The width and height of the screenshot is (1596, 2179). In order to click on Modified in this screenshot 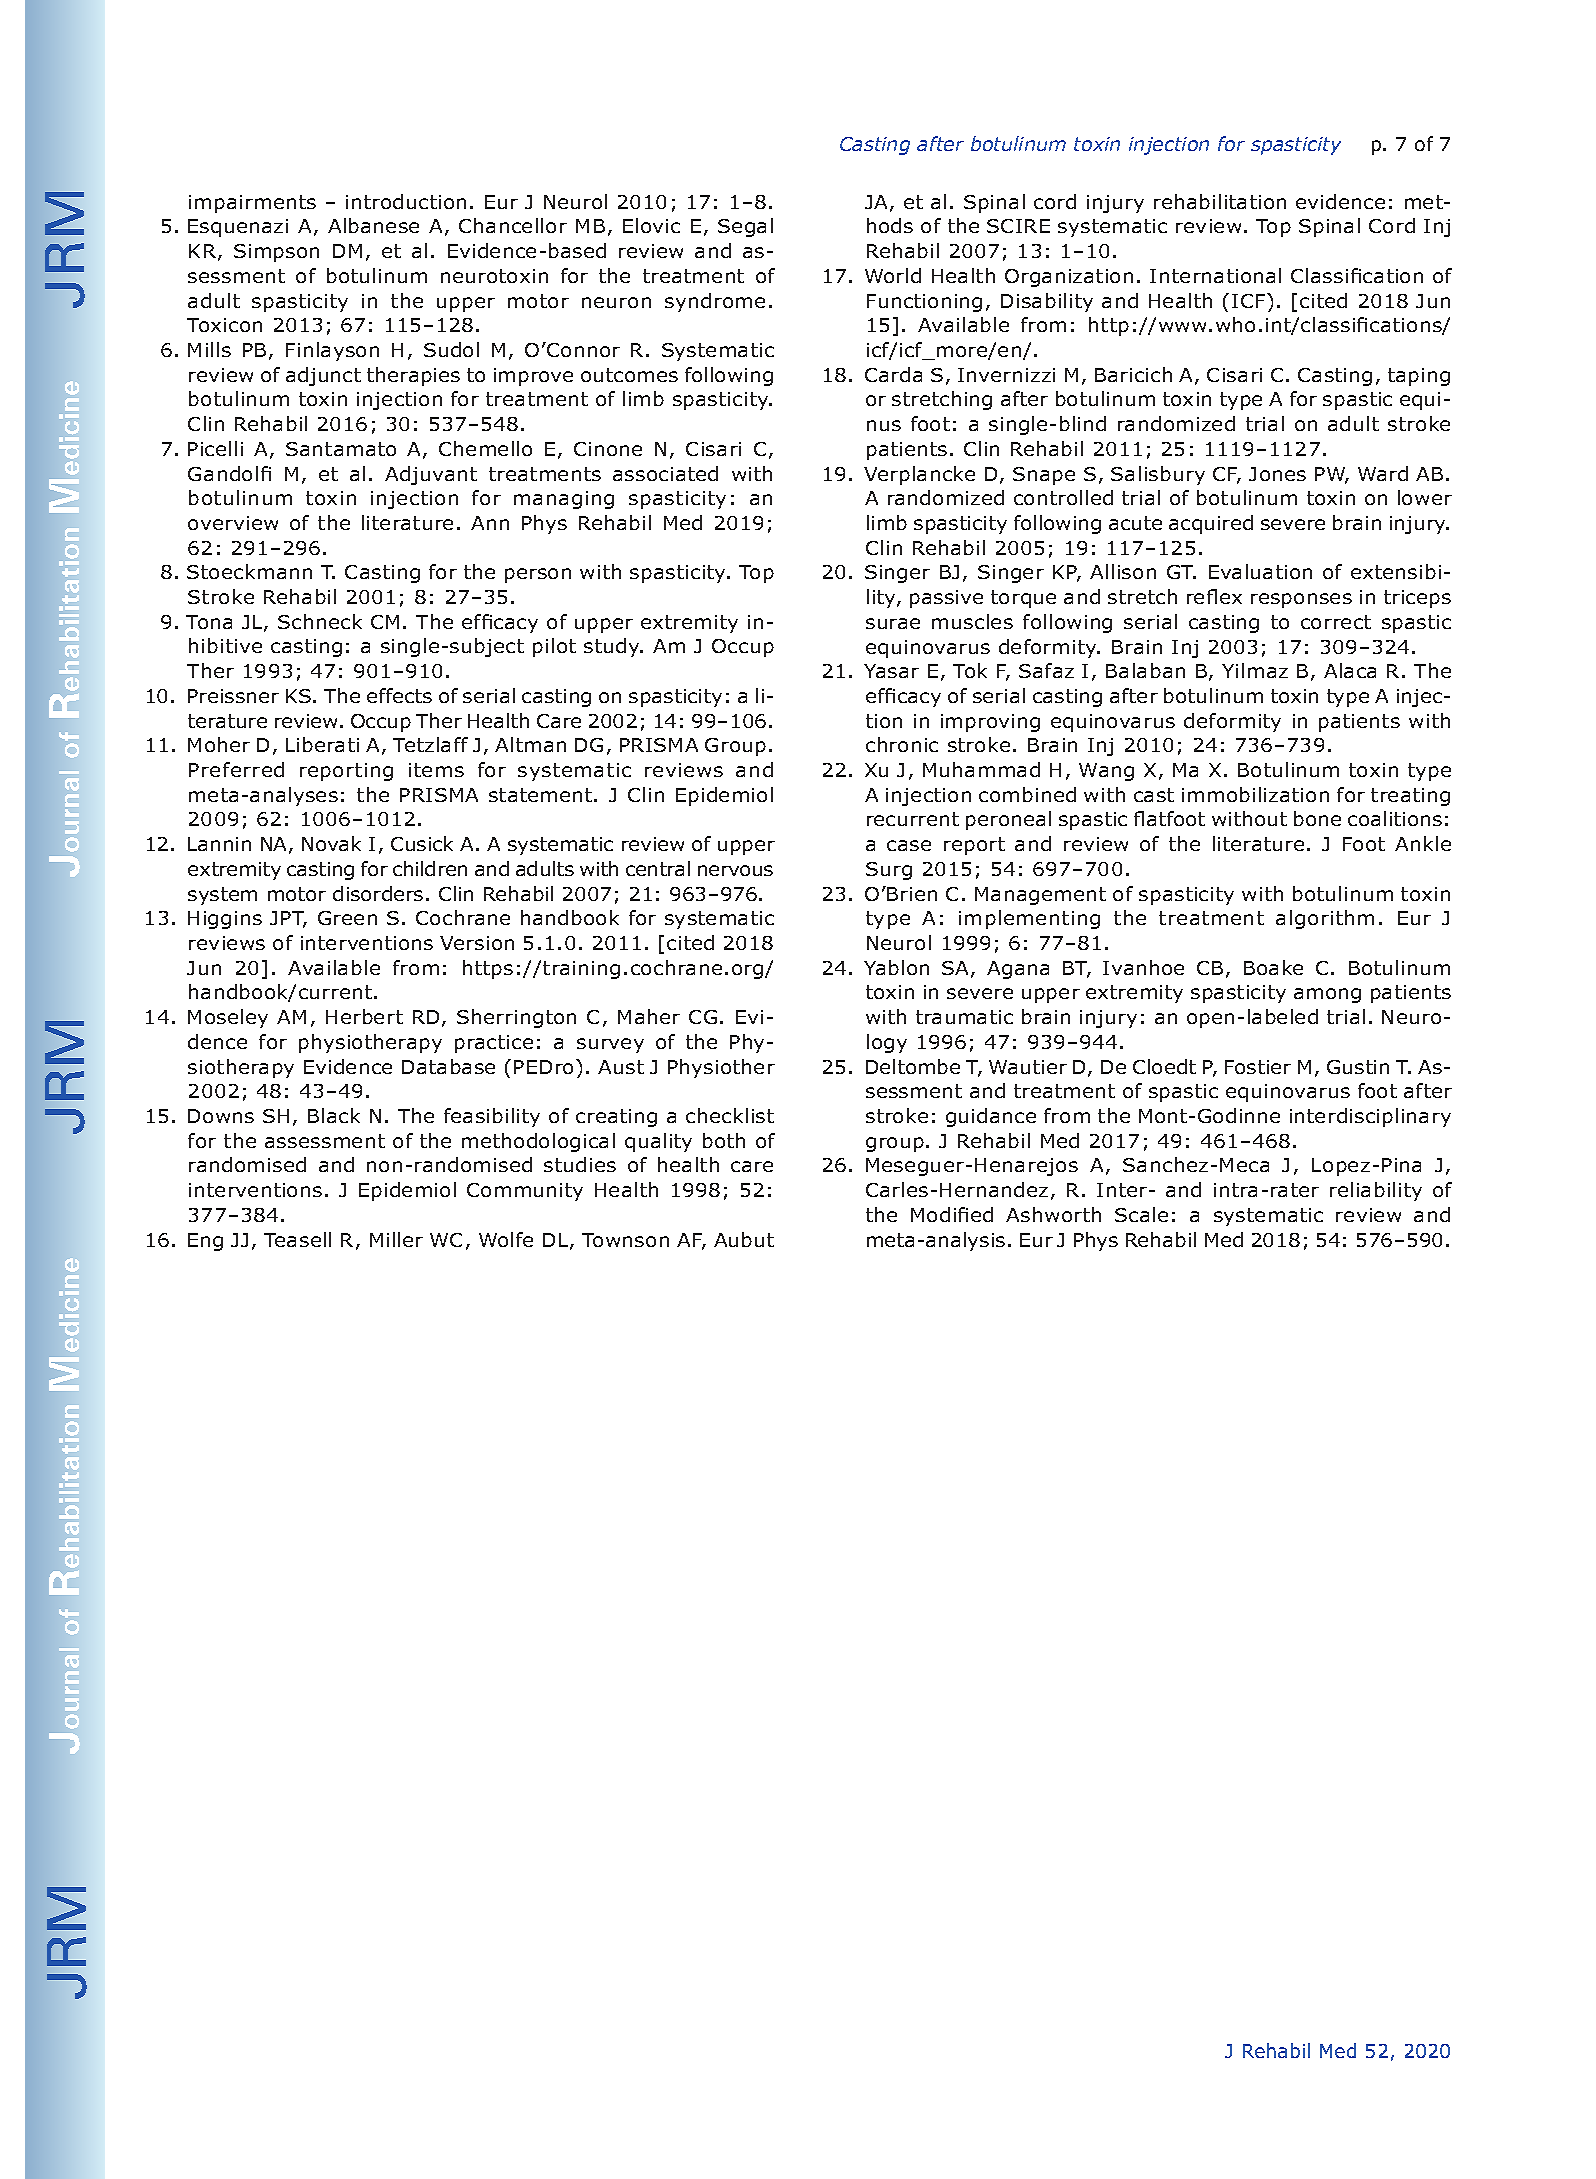, I will do `click(952, 1214)`.
